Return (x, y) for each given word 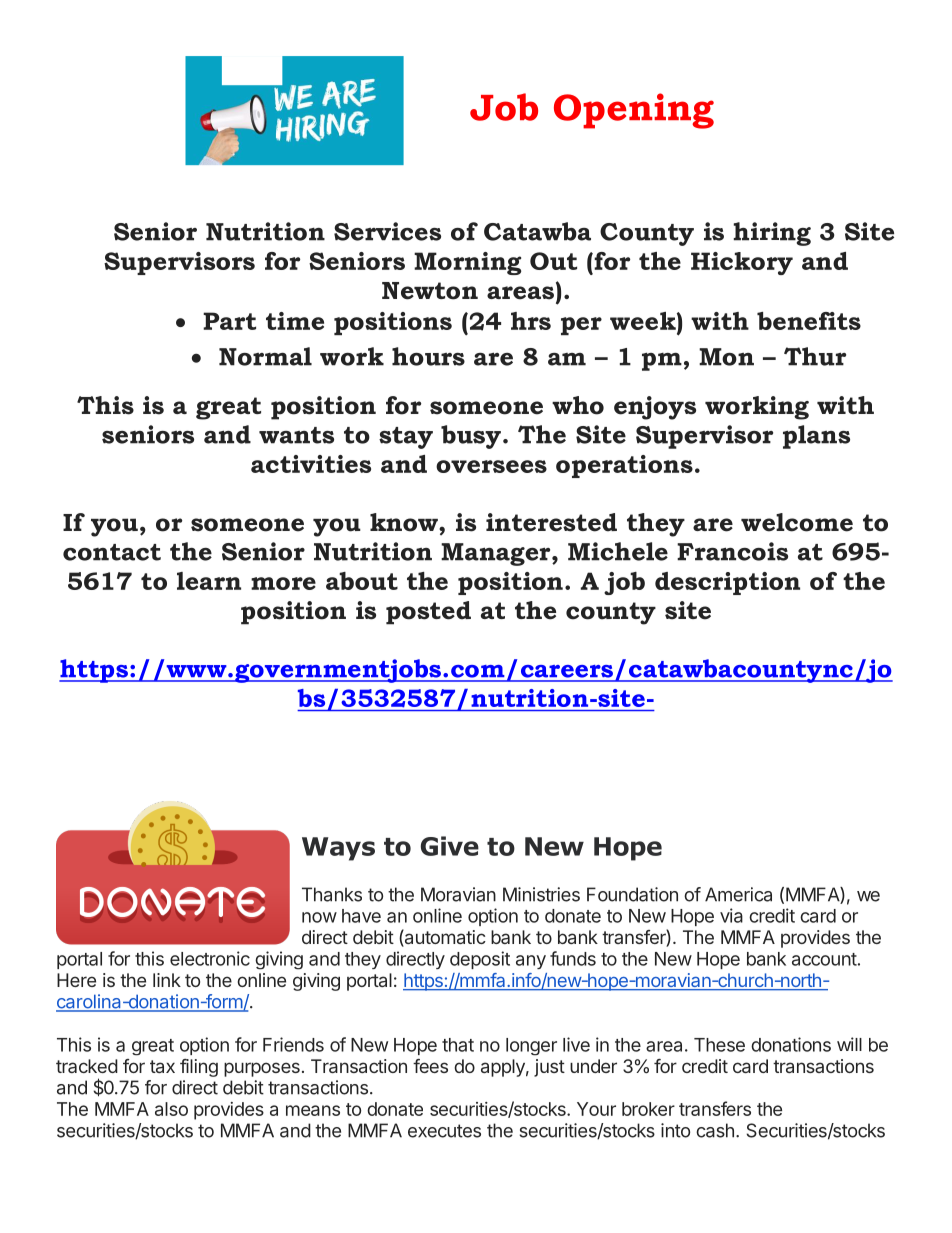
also (171, 1109)
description (727, 583)
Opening (634, 111)
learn (209, 581)
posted (428, 613)
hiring (772, 234)
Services (387, 231)
